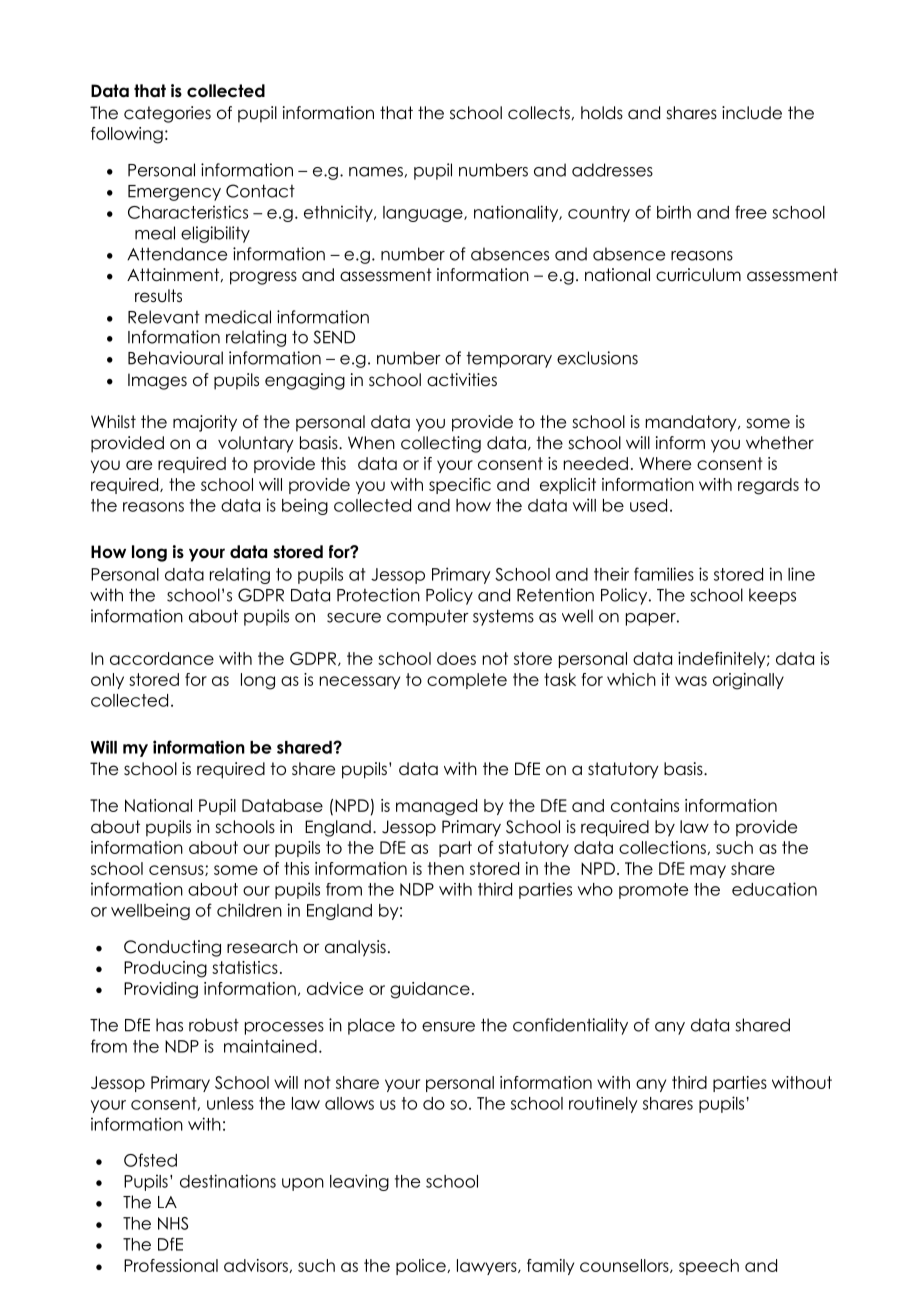  Describe the element at coordinates (462, 380) in the image. I see `activities` at that location.
